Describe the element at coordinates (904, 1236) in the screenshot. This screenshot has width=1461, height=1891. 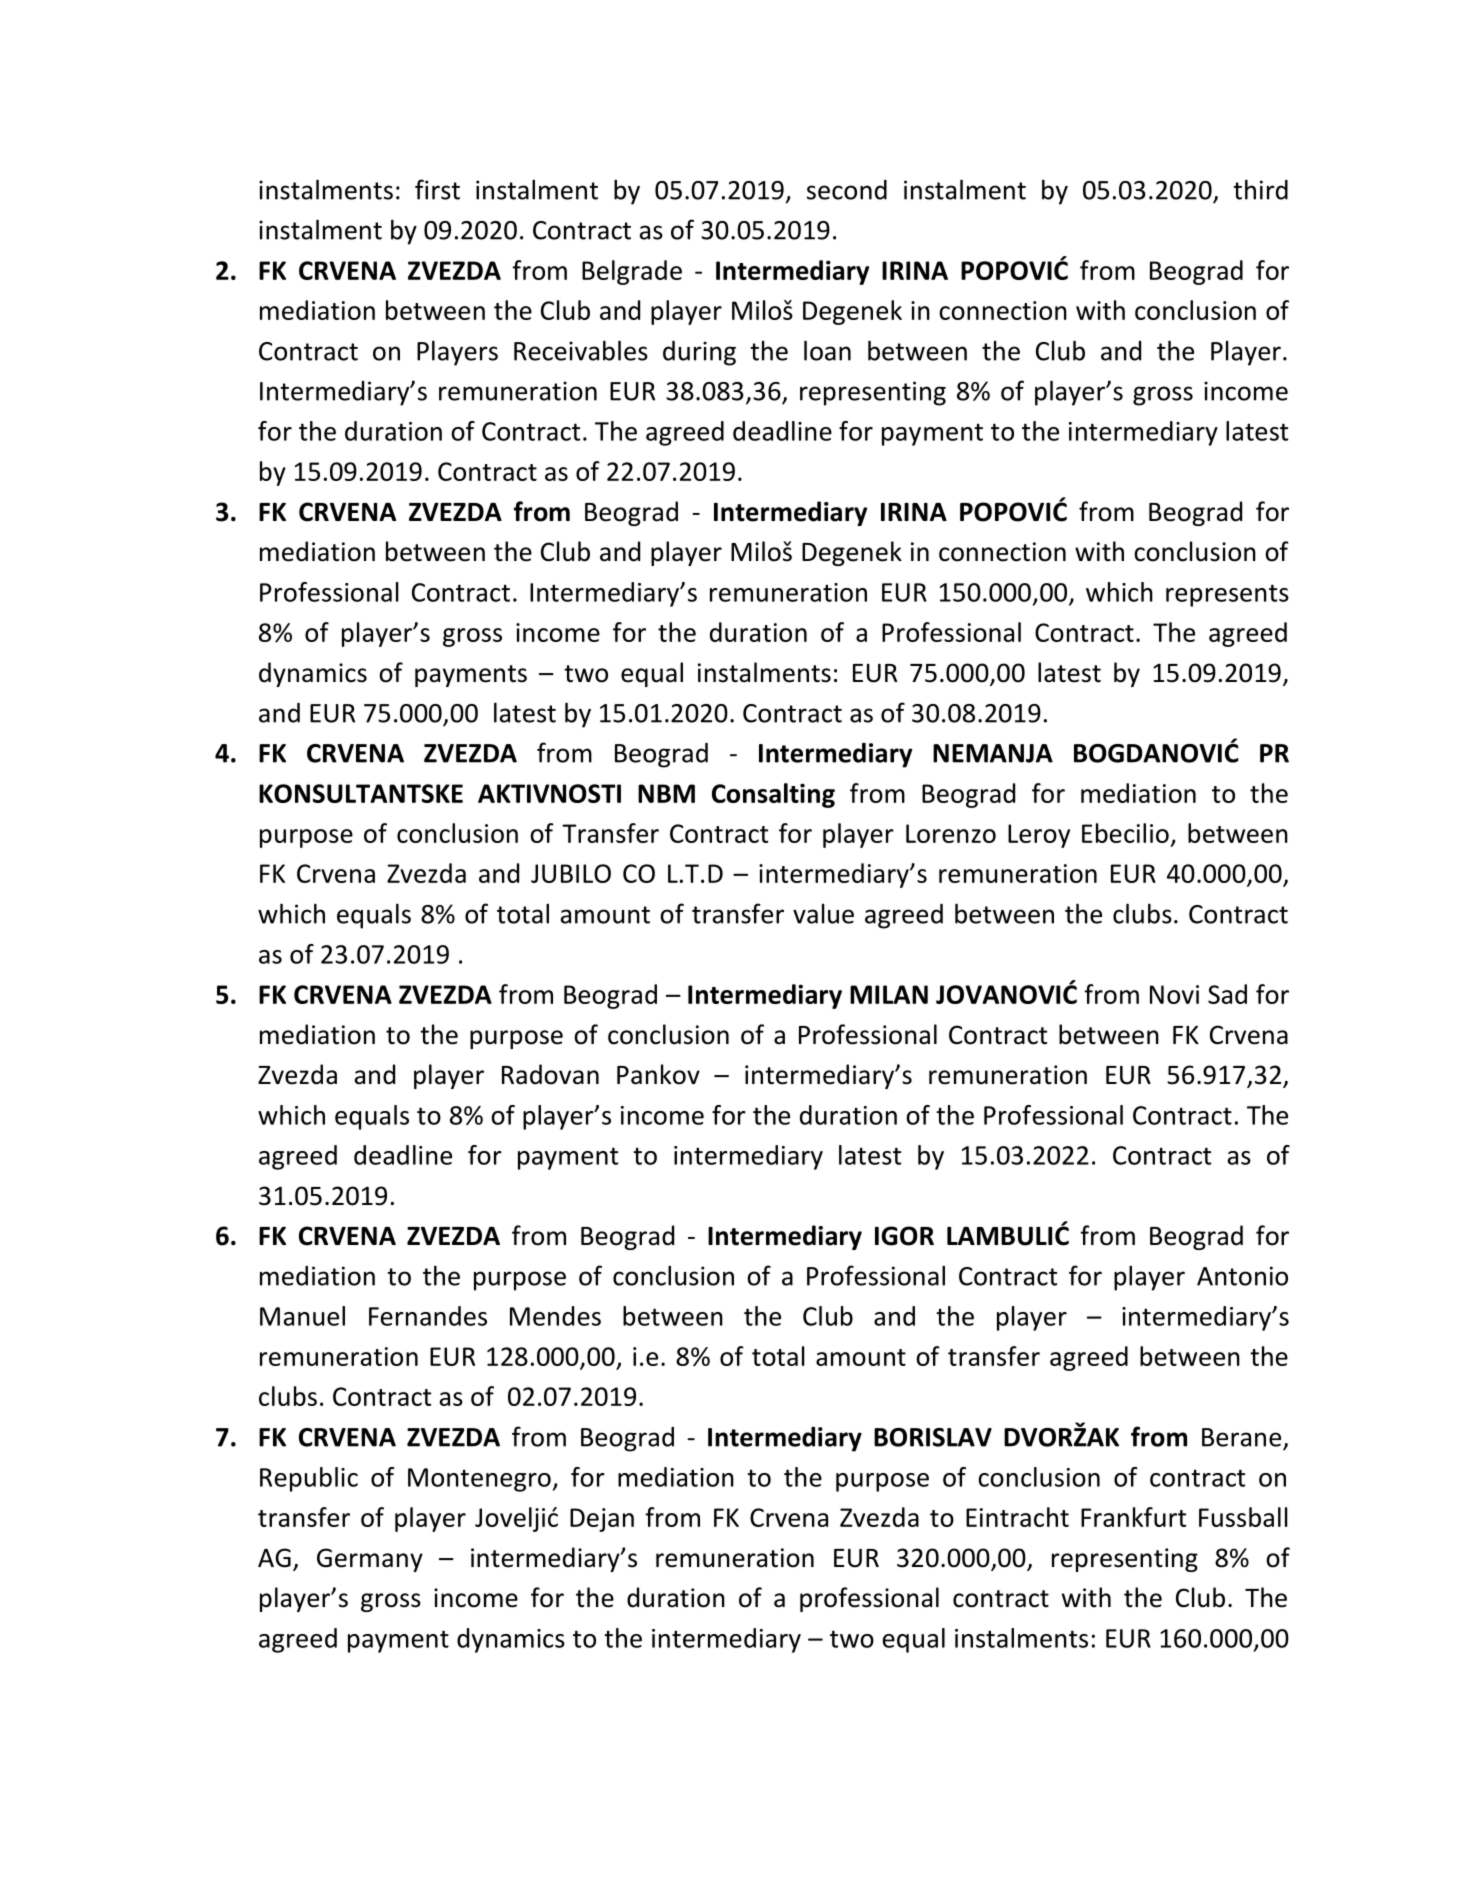
I see `IGOR` at that location.
